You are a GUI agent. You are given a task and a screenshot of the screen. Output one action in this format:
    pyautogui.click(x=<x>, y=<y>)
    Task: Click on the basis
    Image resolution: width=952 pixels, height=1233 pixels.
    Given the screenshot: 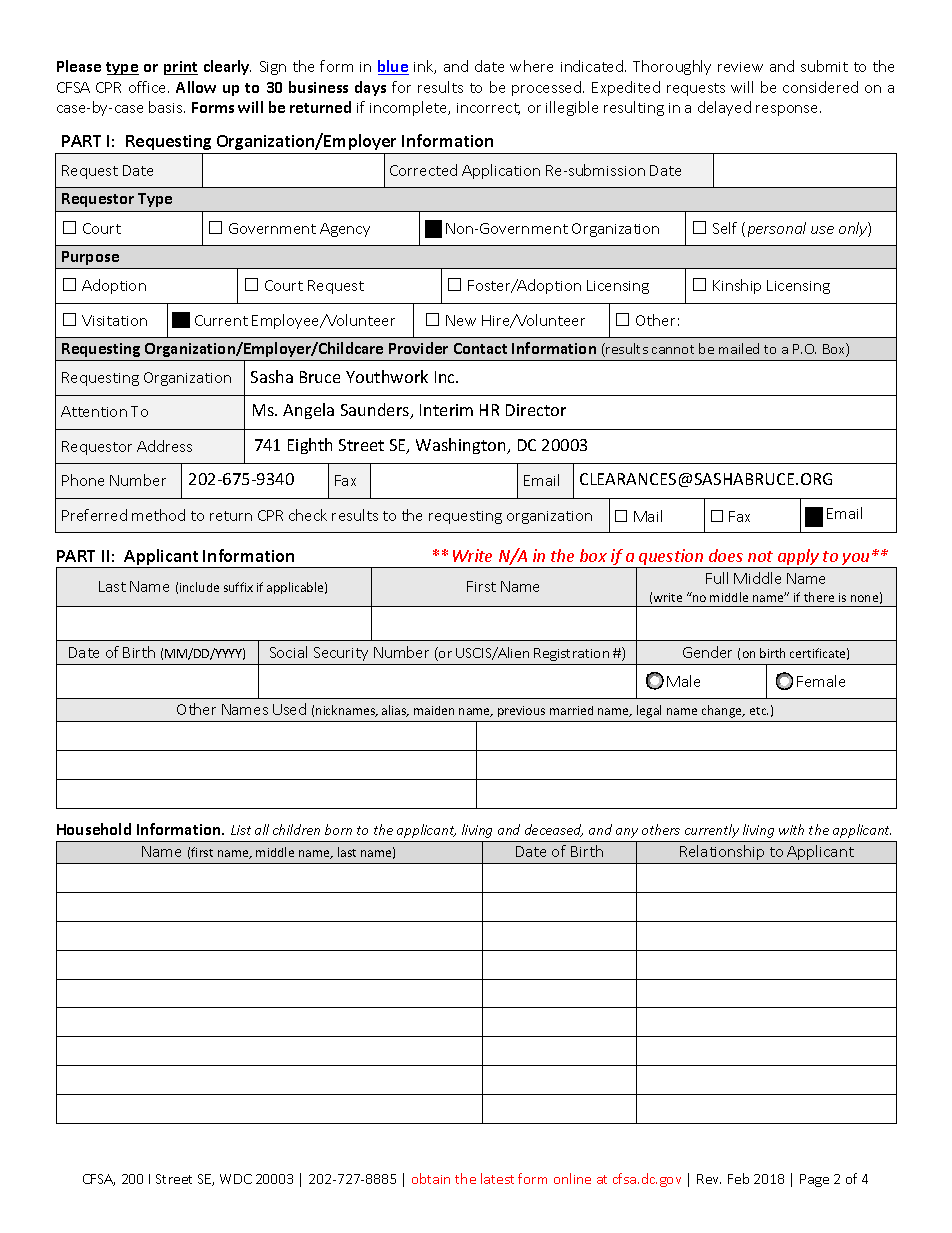 What is the action you would take?
    pyautogui.click(x=167, y=107)
